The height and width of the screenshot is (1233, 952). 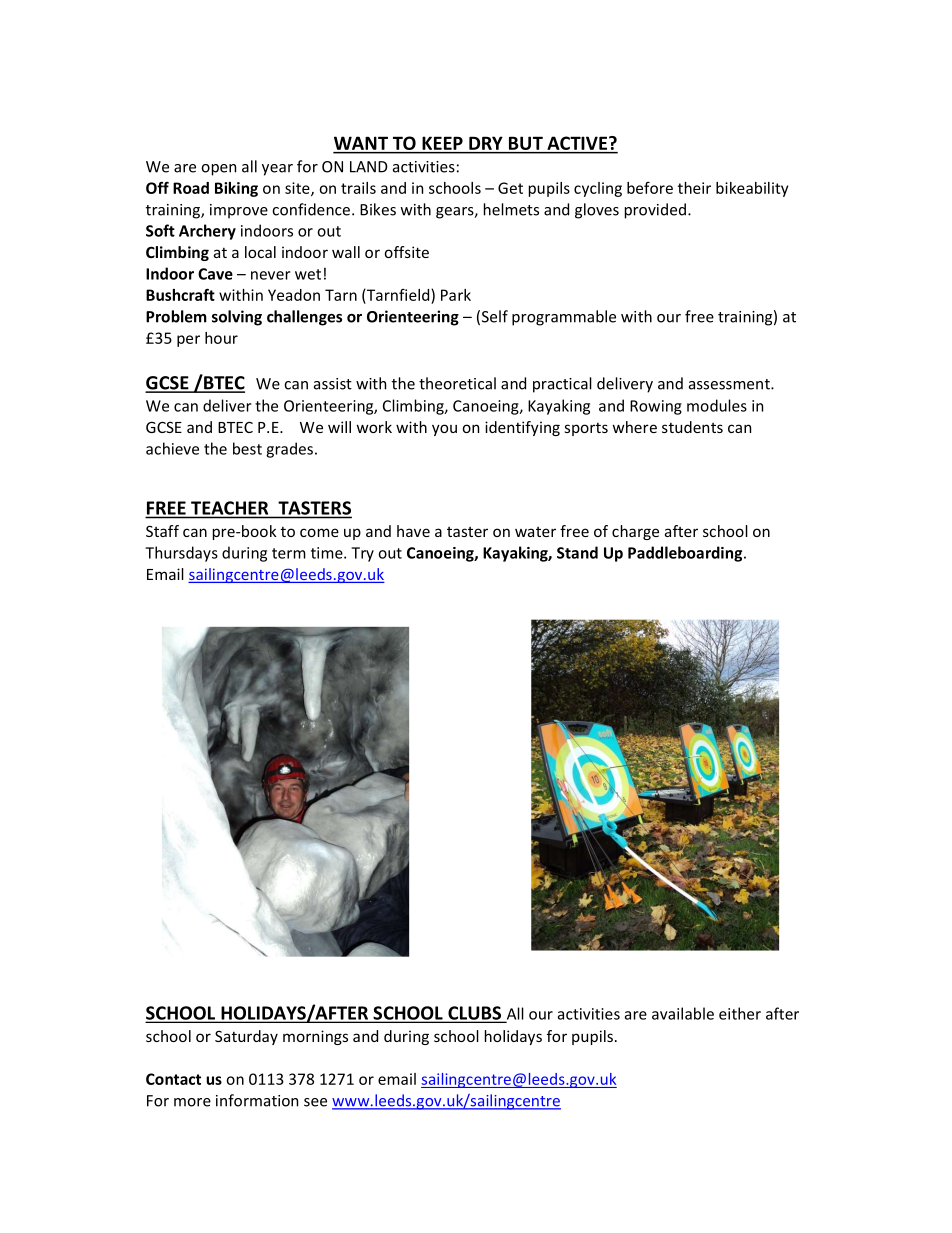 I want to click on Biking, so click(x=236, y=189).
